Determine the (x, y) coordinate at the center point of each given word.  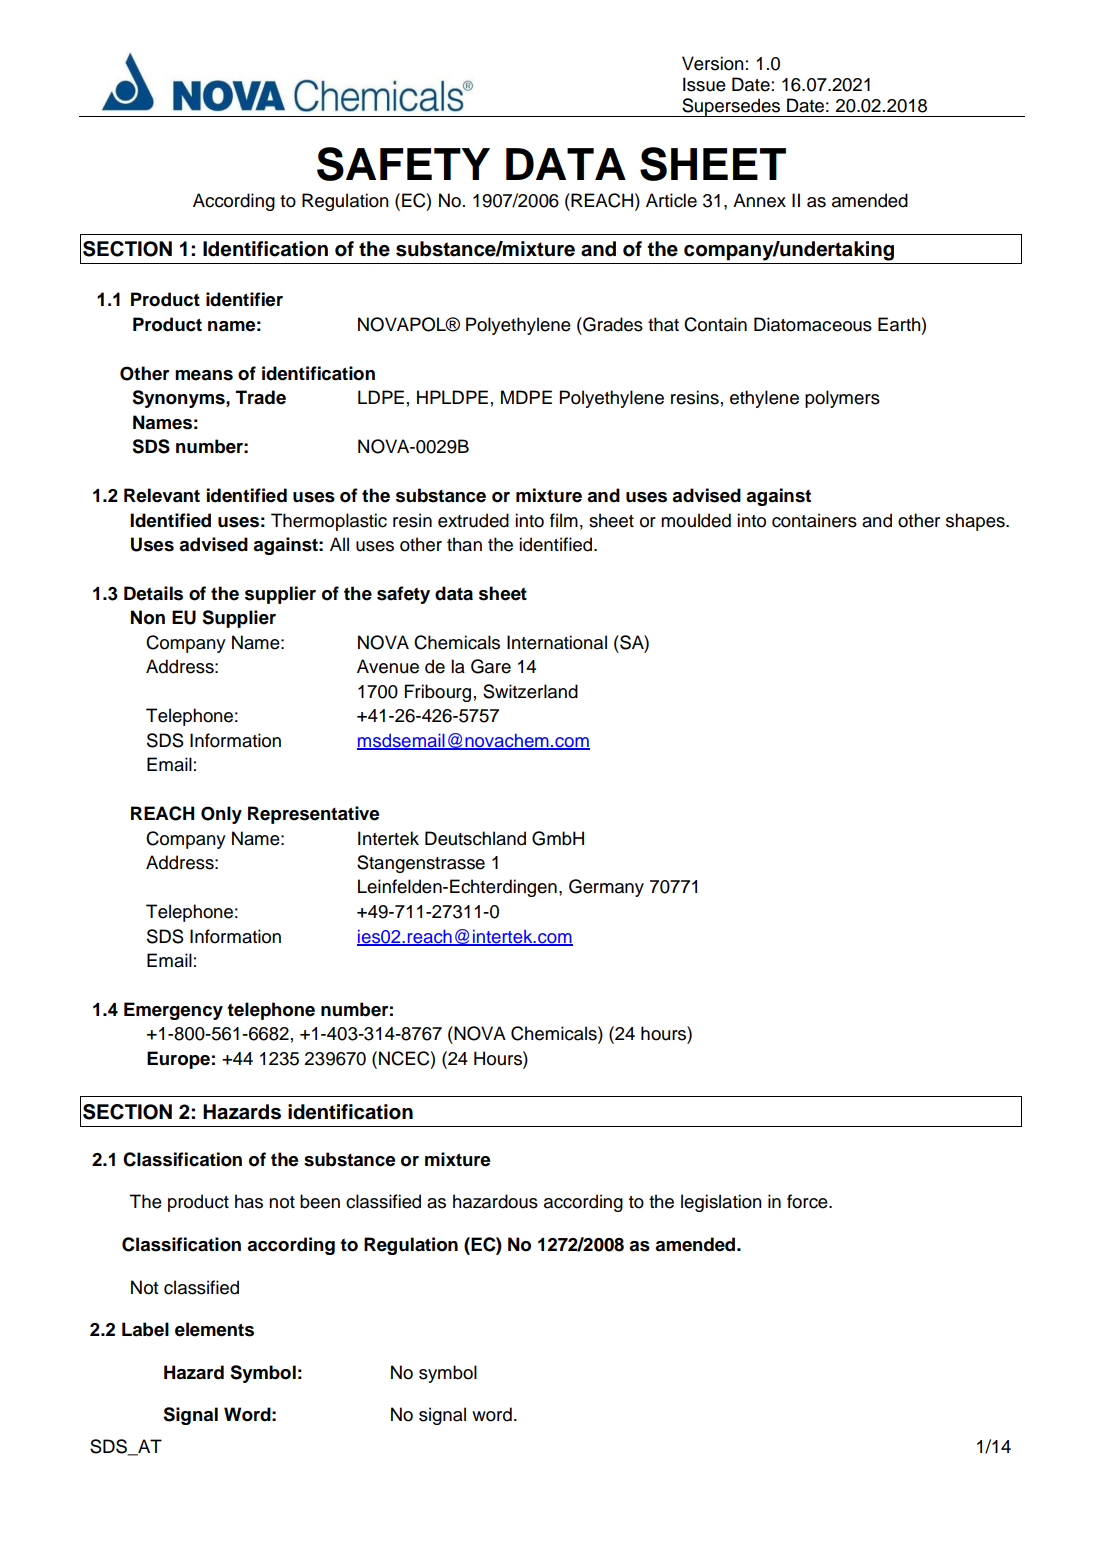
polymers (842, 399)
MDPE (526, 397)
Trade (260, 397)
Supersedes (731, 107)
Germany (606, 888)
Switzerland (530, 691)
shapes (976, 522)
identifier (244, 299)
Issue (704, 84)
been (320, 1201)
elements (214, 1329)
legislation (721, 1203)
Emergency (173, 1011)
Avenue (388, 666)
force (808, 1201)
